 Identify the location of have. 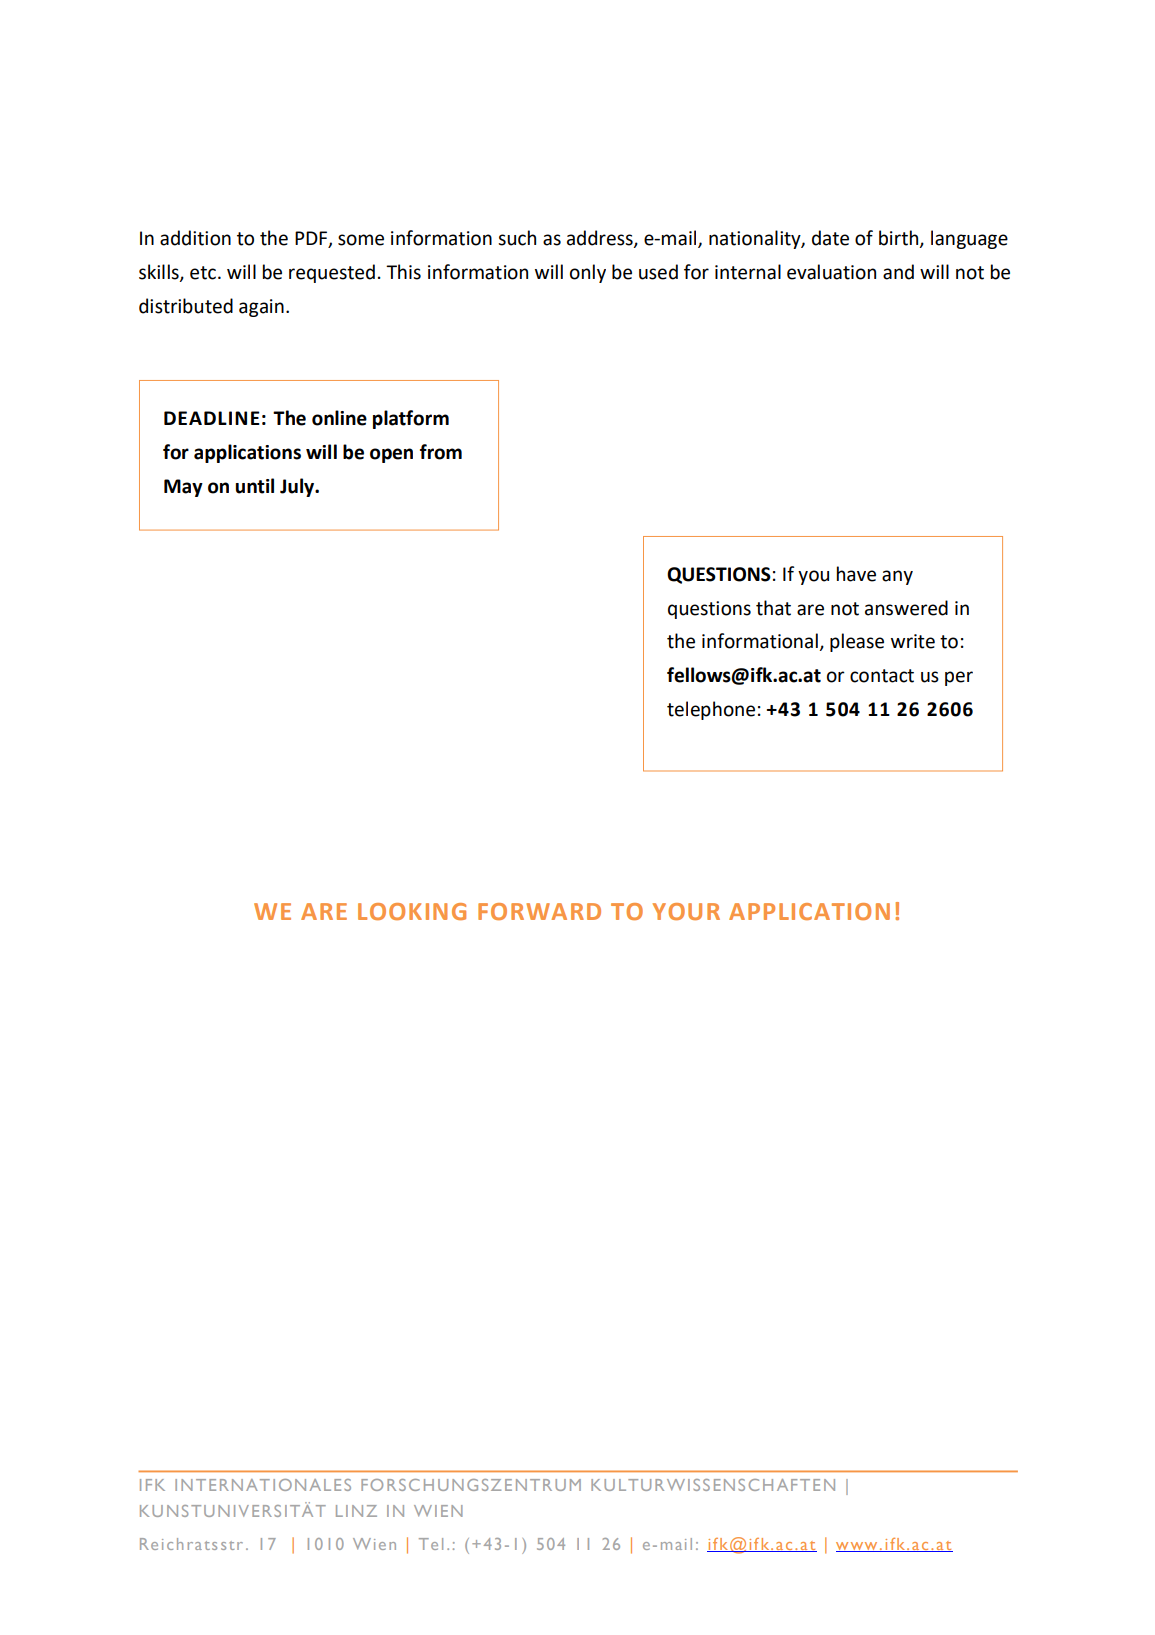
(856, 574).
